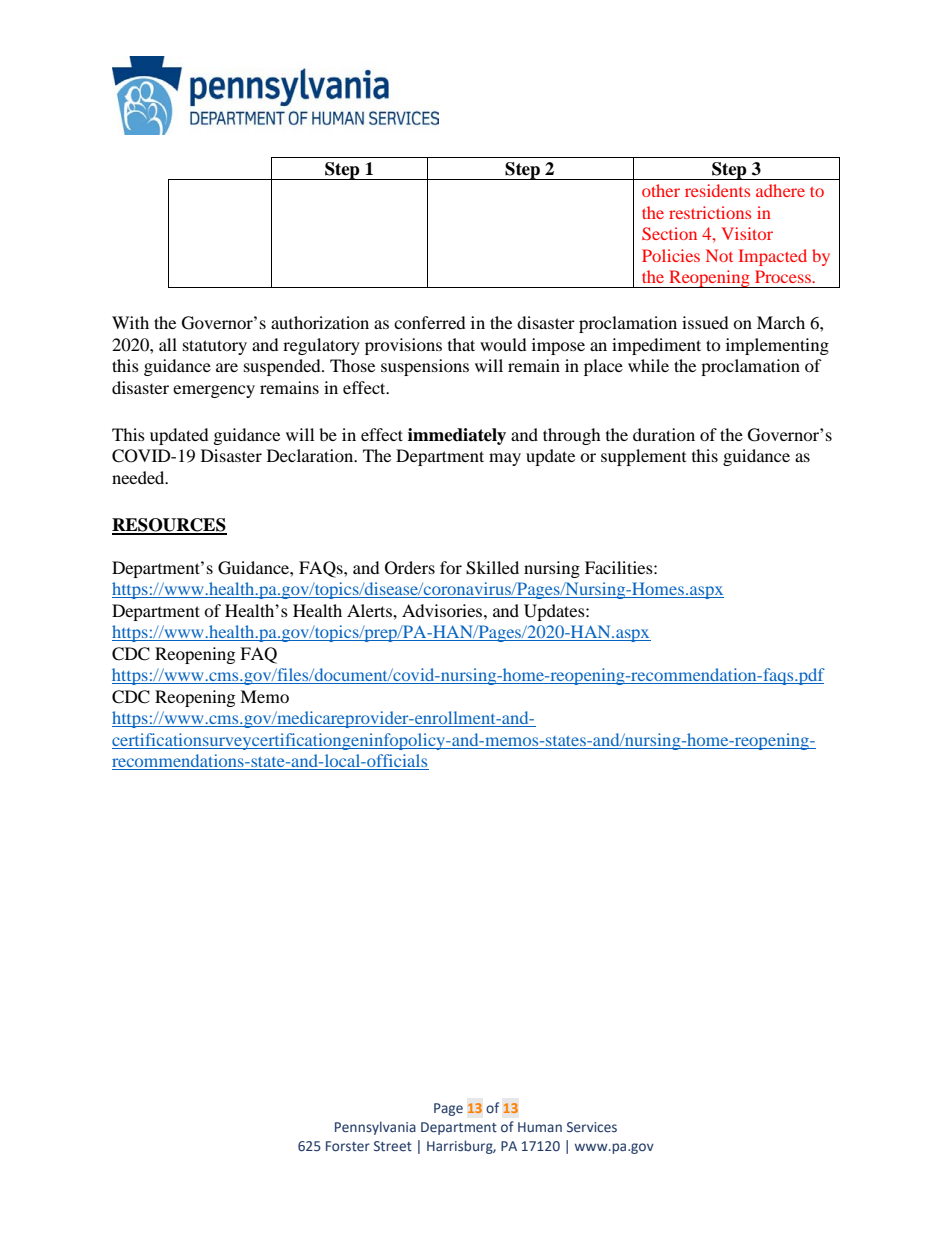  What do you see at coordinates (492, 568) in the screenshot?
I see `Skilled` at bounding box center [492, 568].
